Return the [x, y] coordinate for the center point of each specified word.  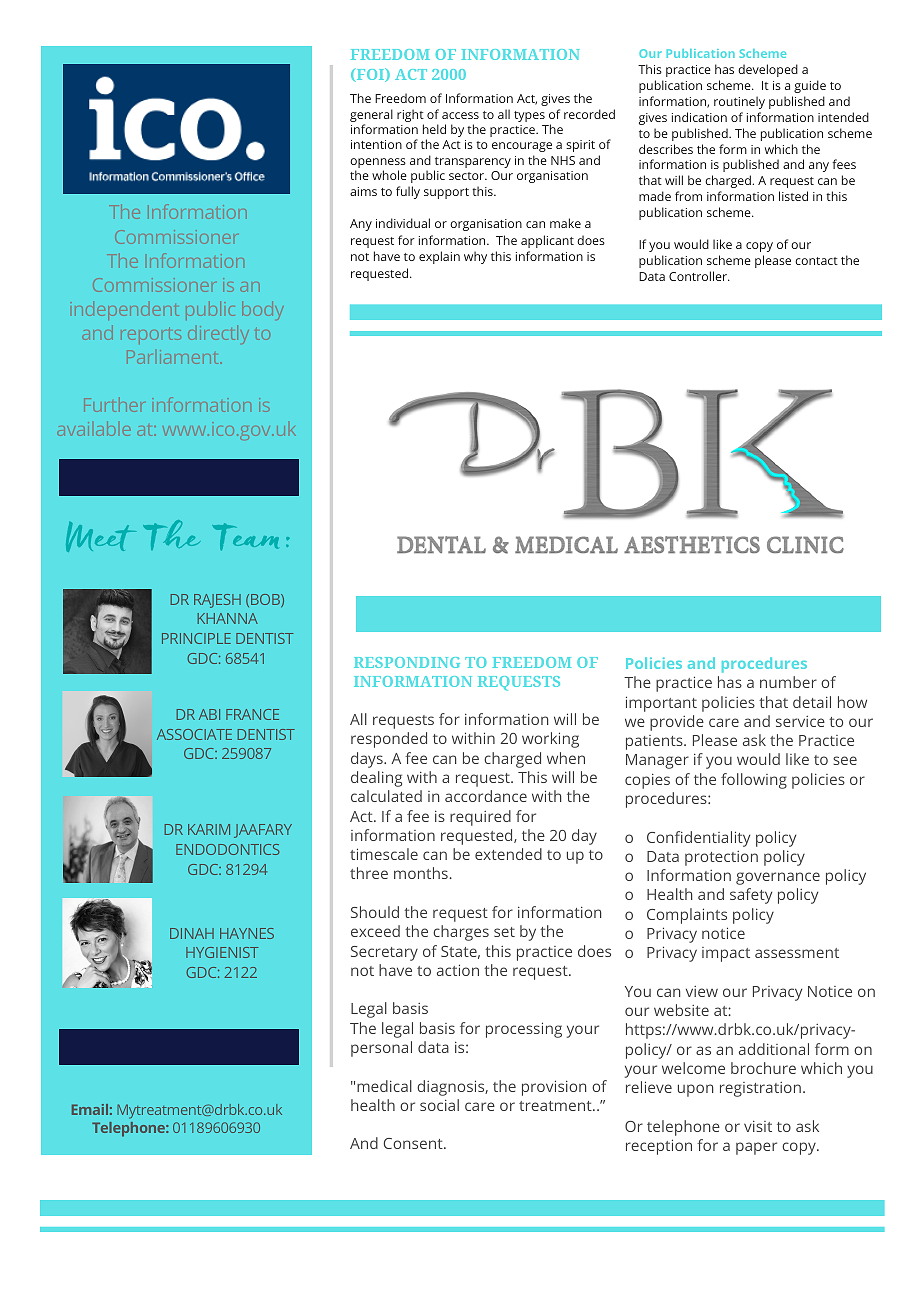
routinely [739, 102]
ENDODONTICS [227, 849]
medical [384, 1086]
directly [218, 335]
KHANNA [228, 618]
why [475, 257]
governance [778, 878]
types [529, 116]
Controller [699, 276]
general [371, 115]
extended [508, 854]
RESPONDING [407, 662]
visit [758, 1126]
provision [554, 1088]
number [788, 682]
